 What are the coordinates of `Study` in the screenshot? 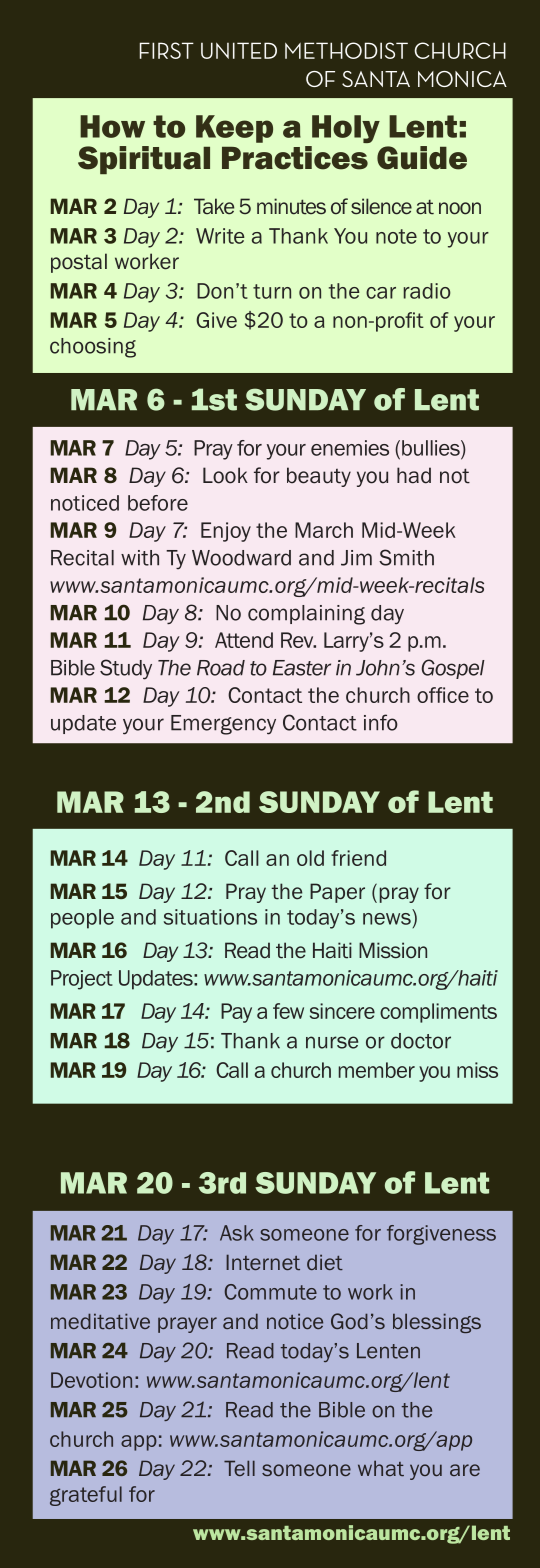 It's located at (126, 669).
